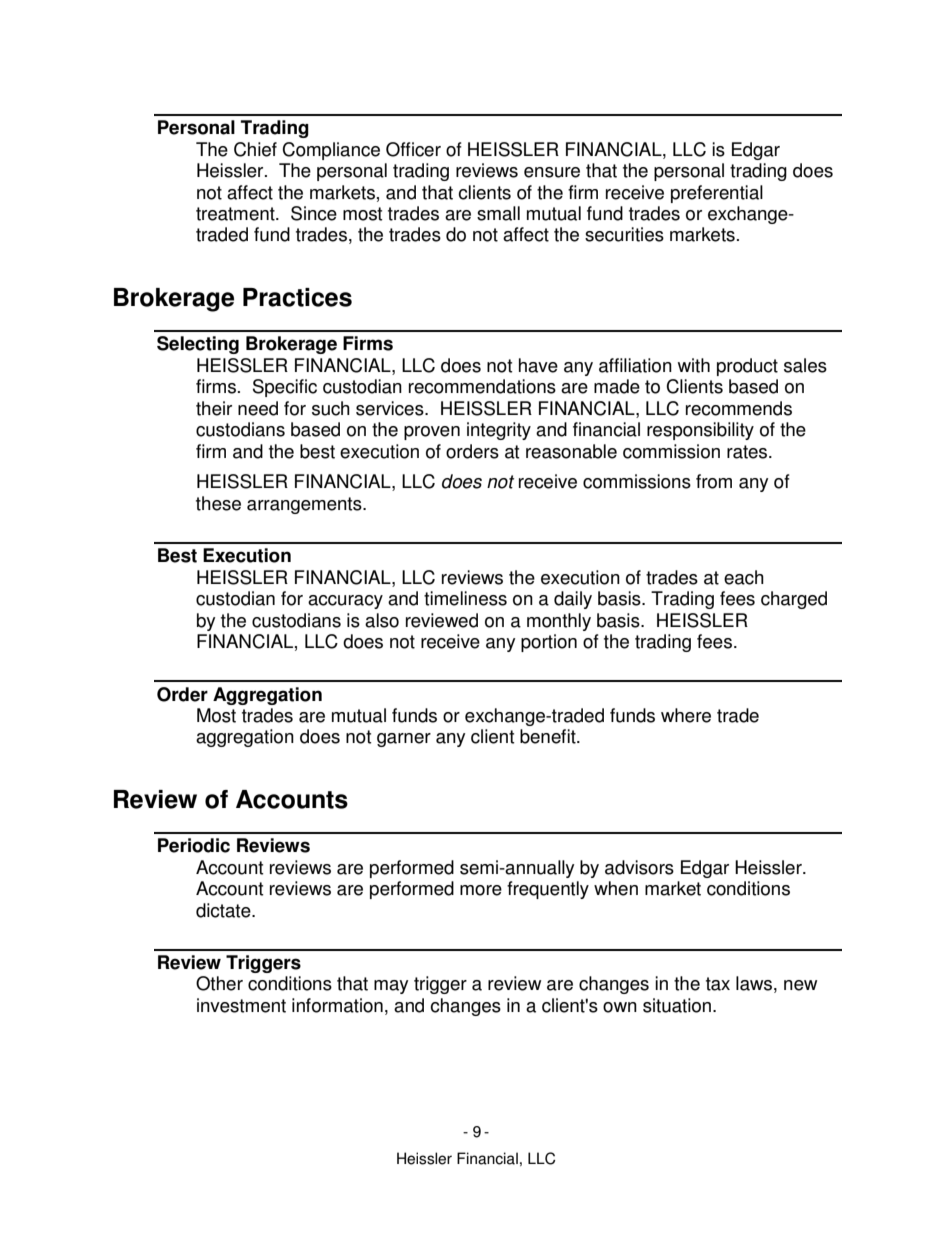  What do you see at coordinates (241, 1005) in the screenshot?
I see `investment` at bounding box center [241, 1005].
